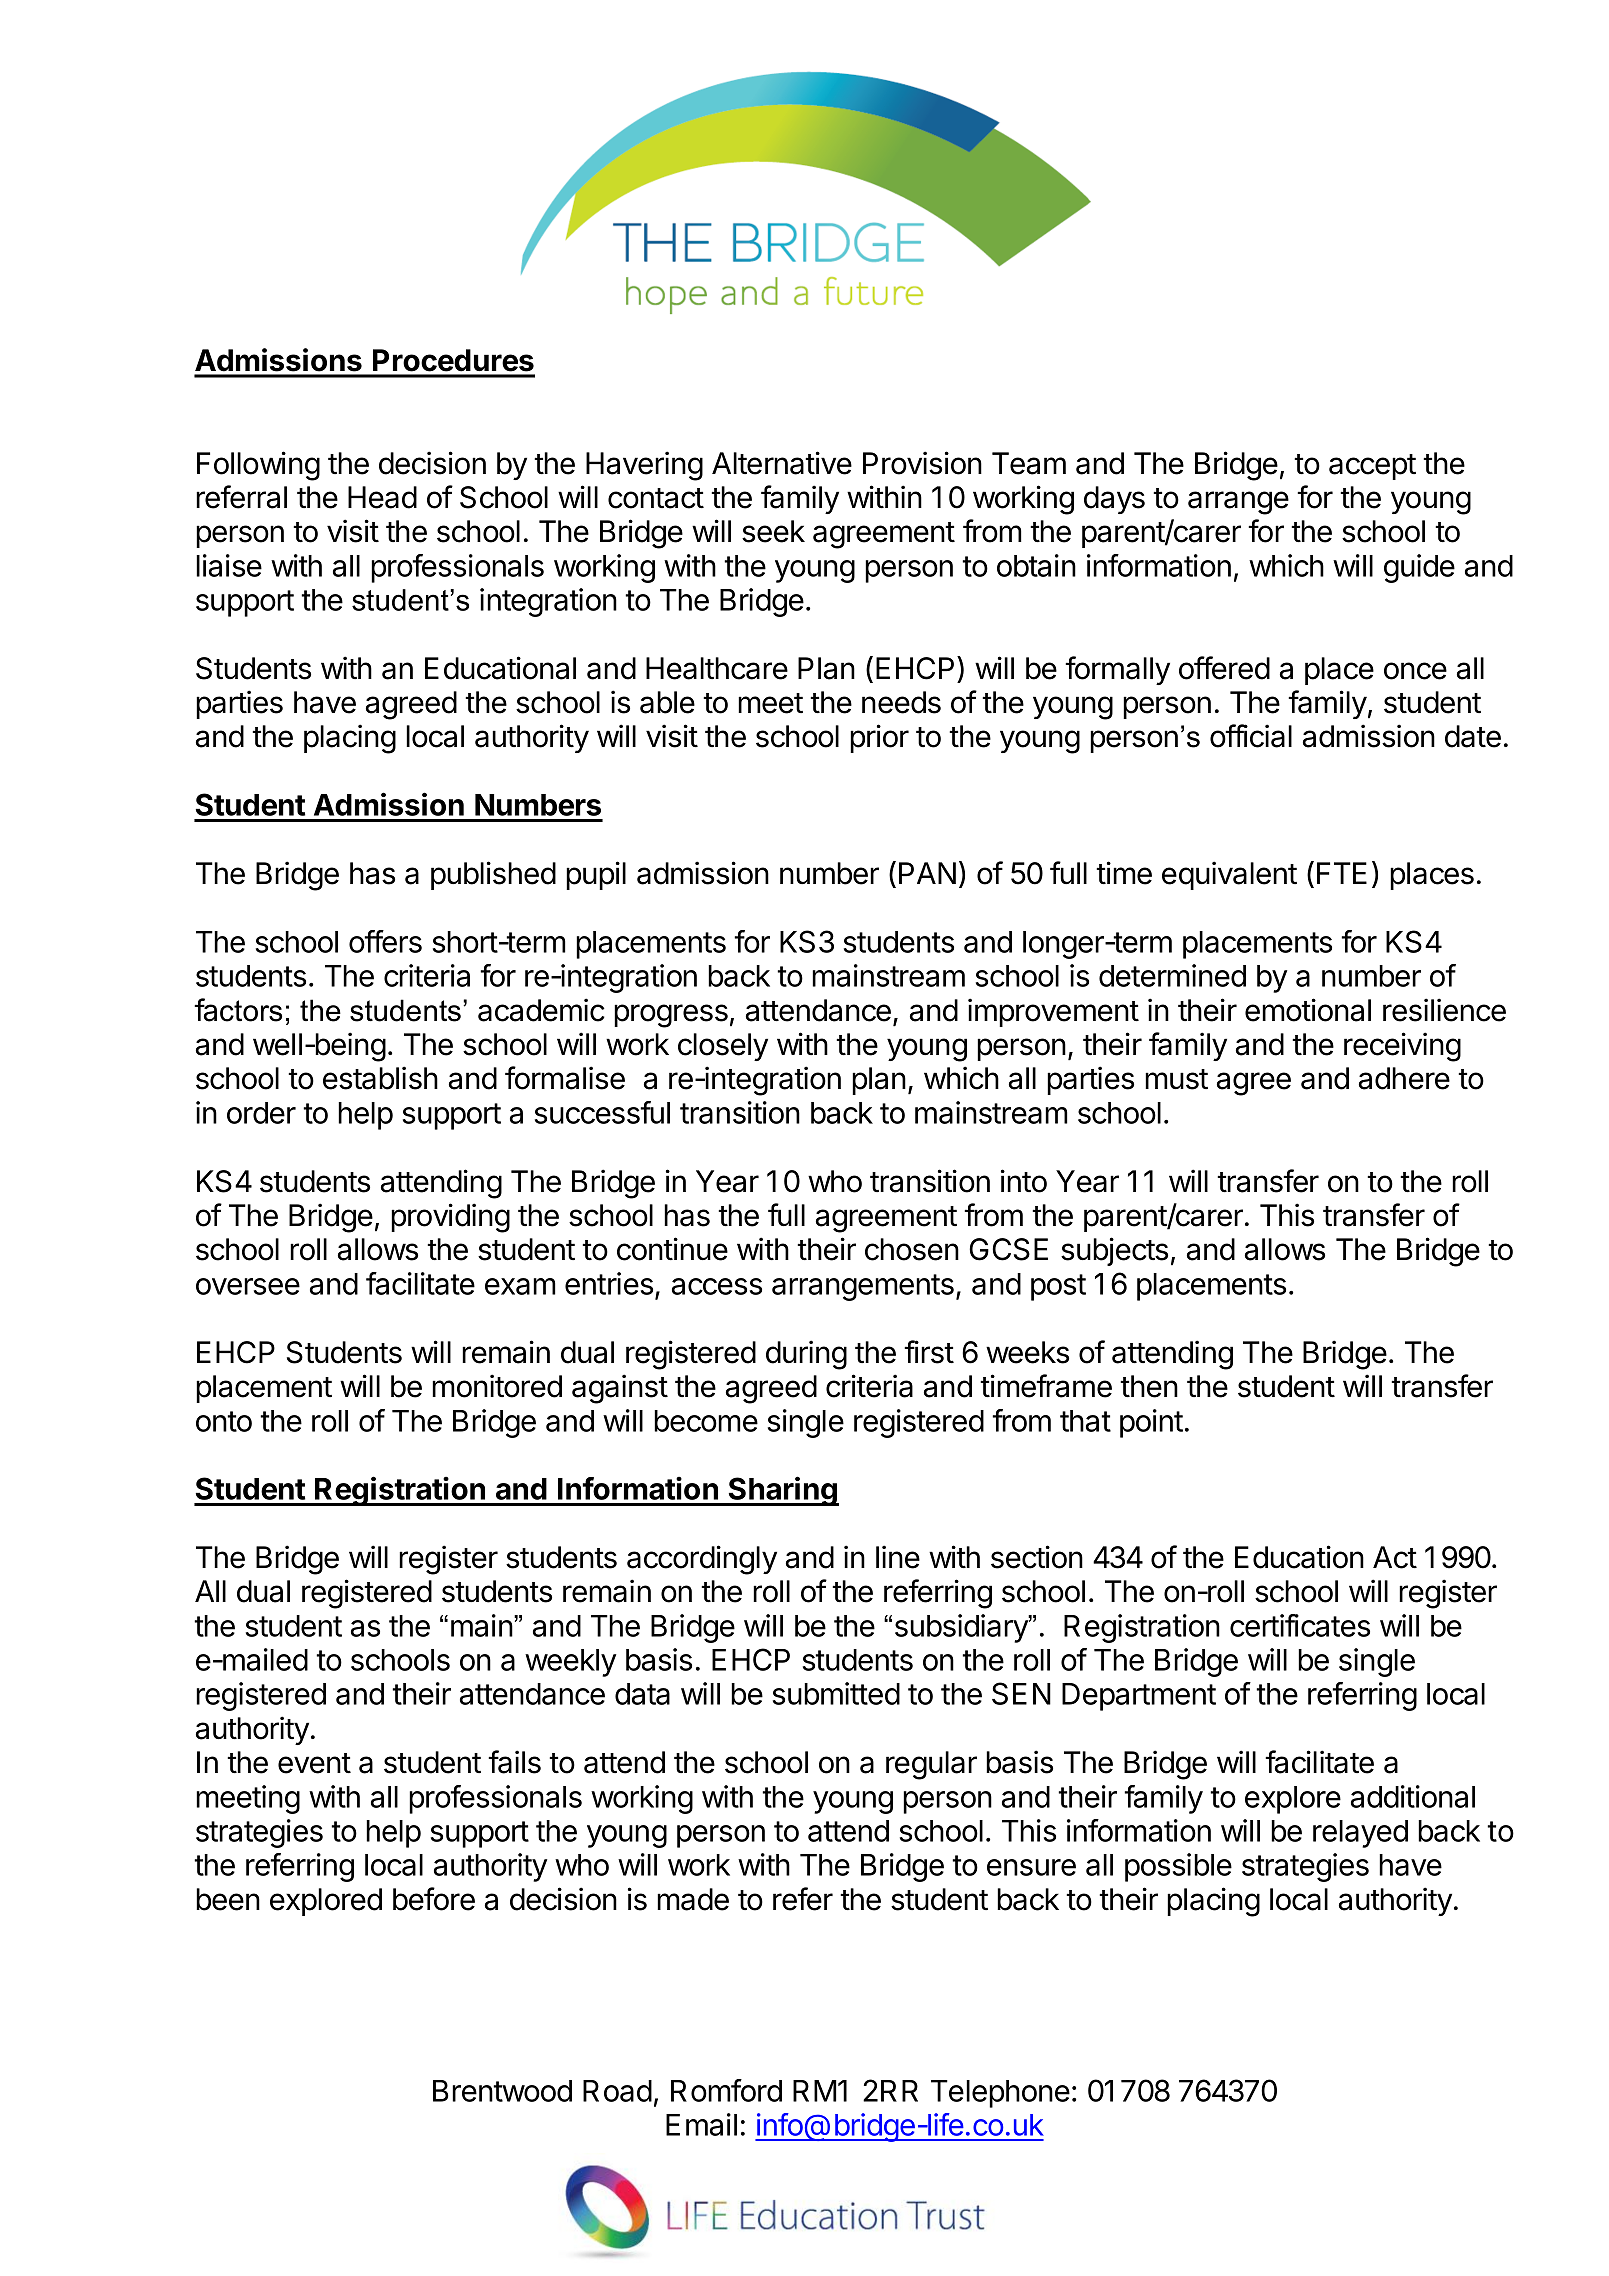  What do you see at coordinates (927, 873) in the screenshot?
I see `PAN` at bounding box center [927, 873].
